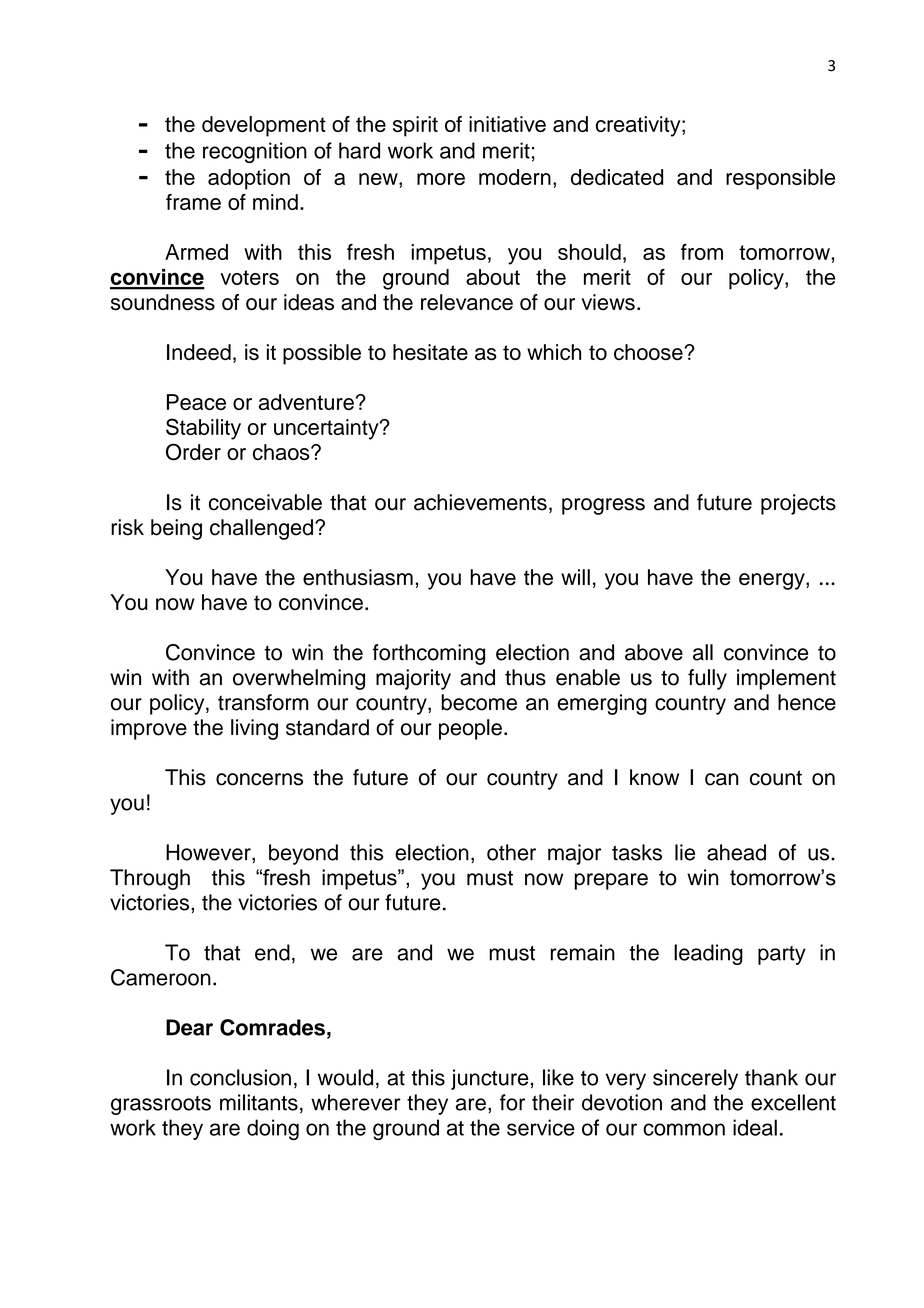 The width and height of the screenshot is (924, 1308). I want to click on can, so click(721, 779).
